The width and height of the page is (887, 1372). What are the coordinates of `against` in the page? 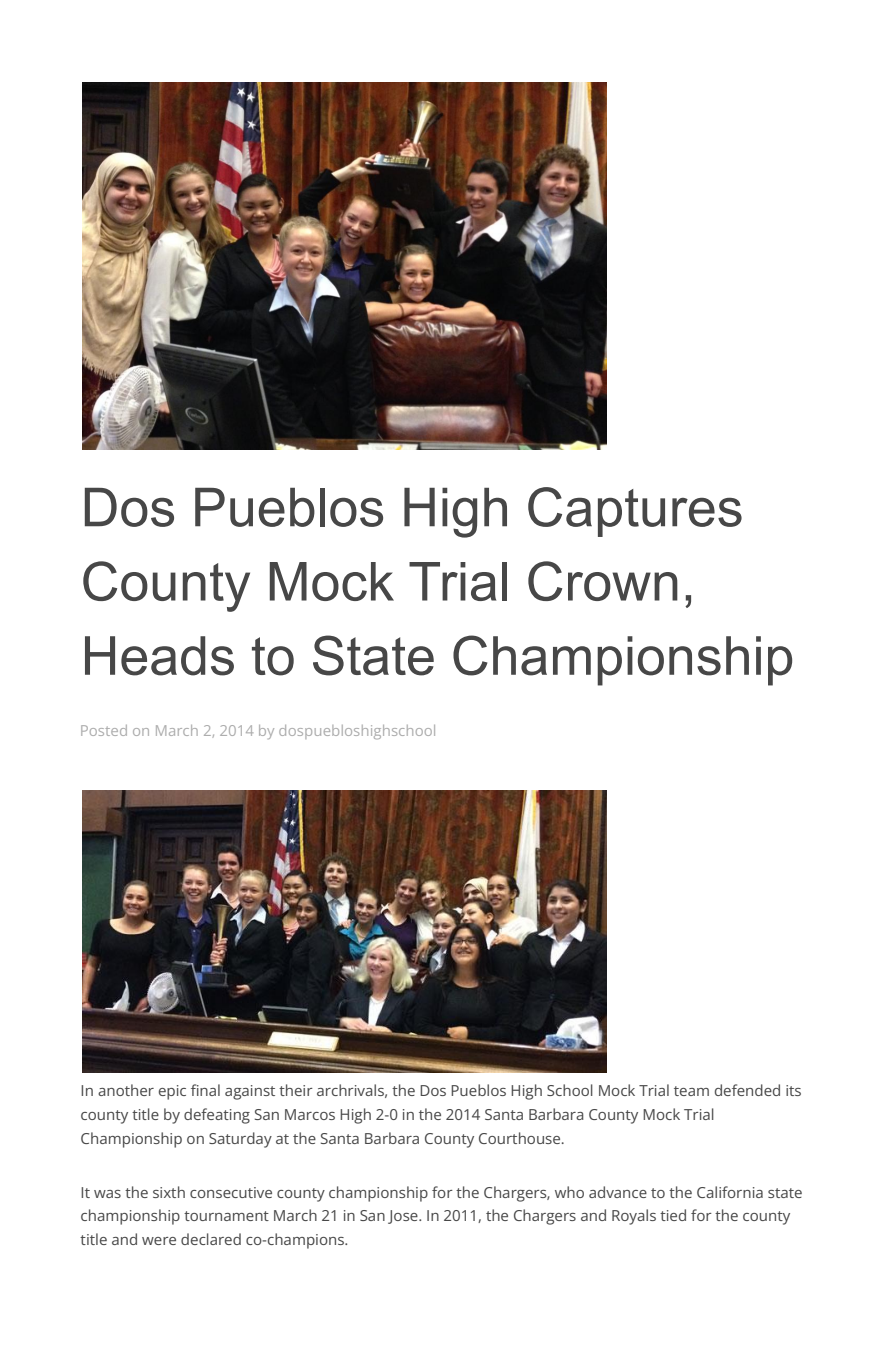 It's located at (250, 1092).
